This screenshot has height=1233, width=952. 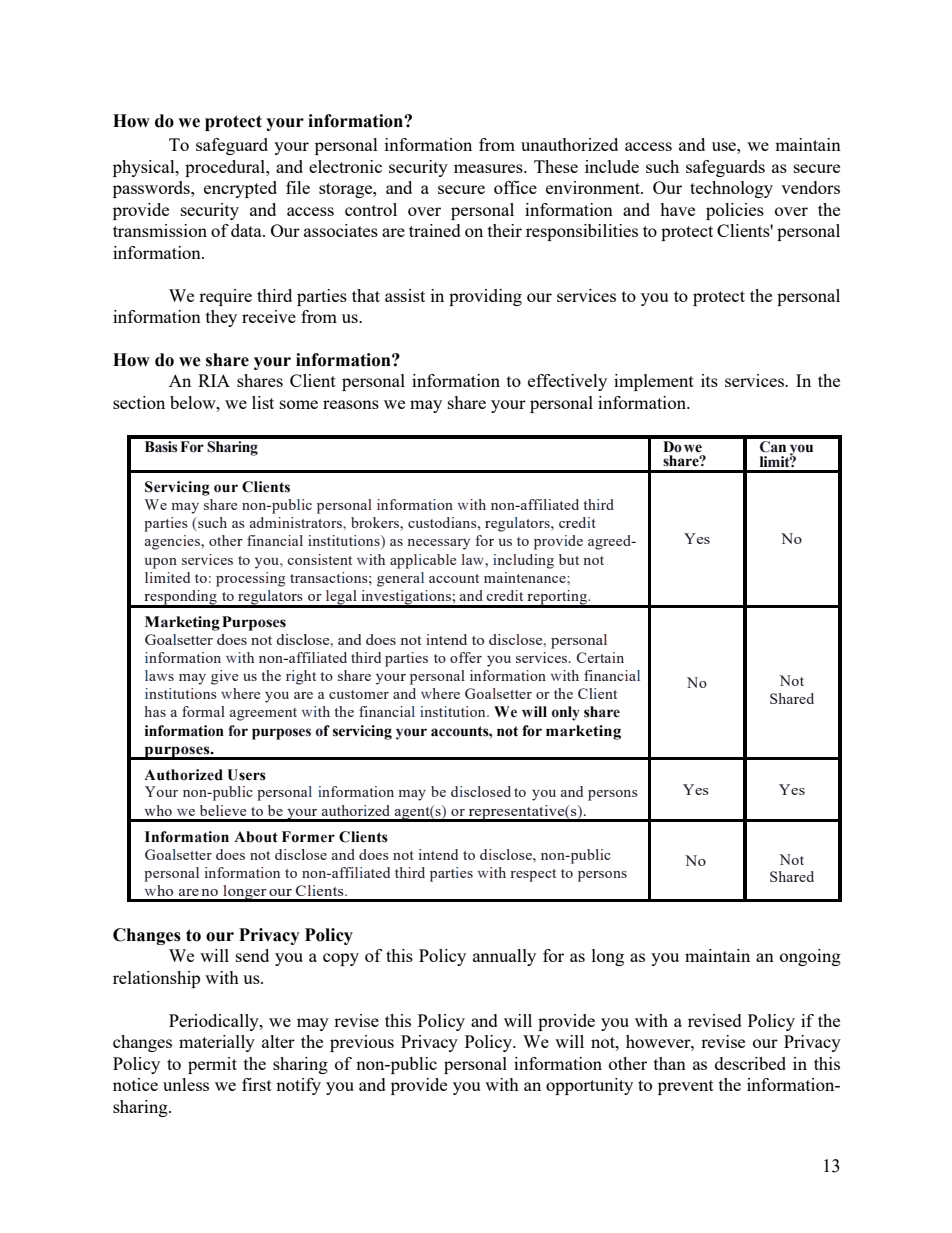 I want to click on Certain, so click(x=600, y=657).
